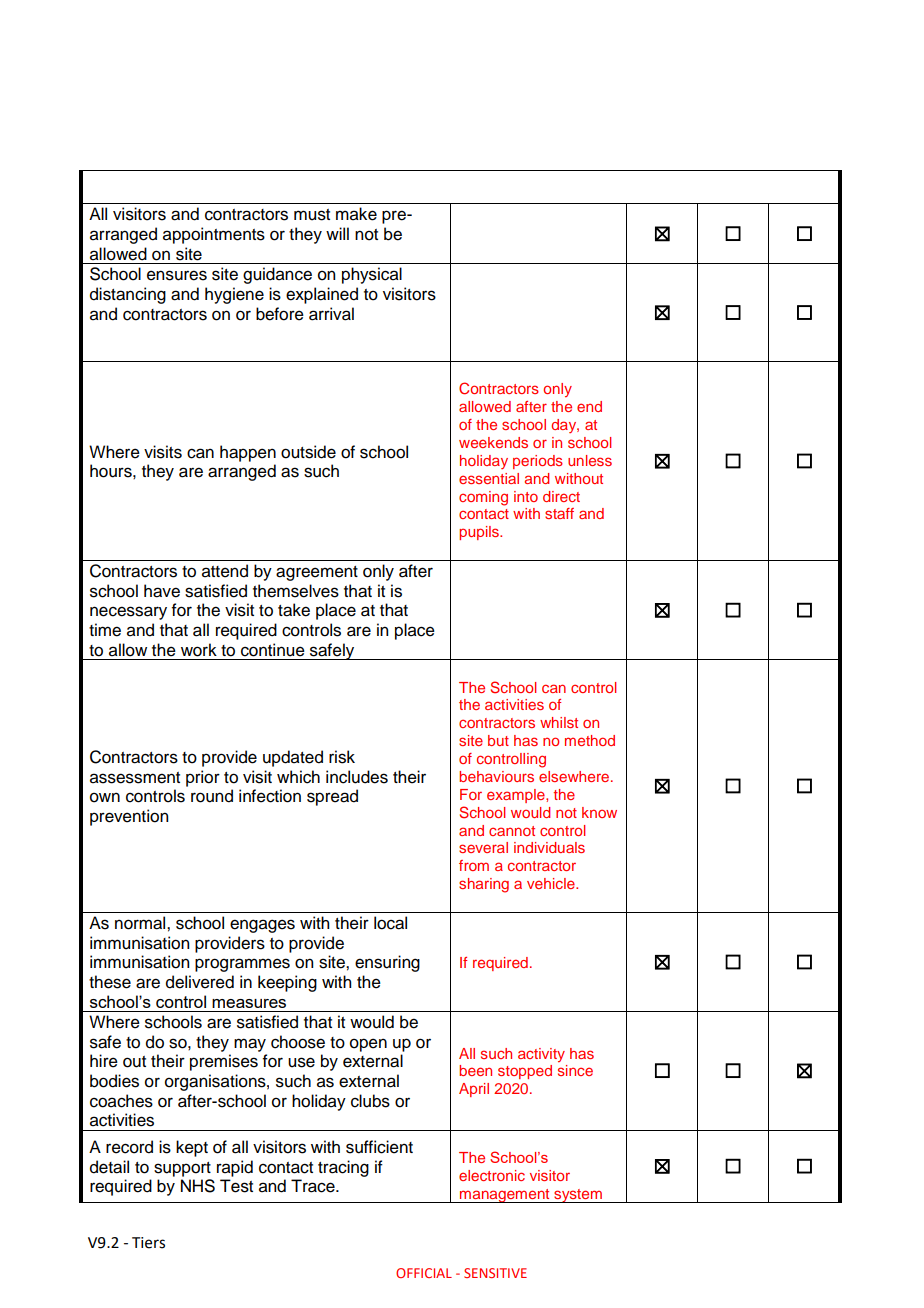 The width and height of the image is (924, 1308). Describe the element at coordinates (337, 233) in the image. I see `will` at that location.
